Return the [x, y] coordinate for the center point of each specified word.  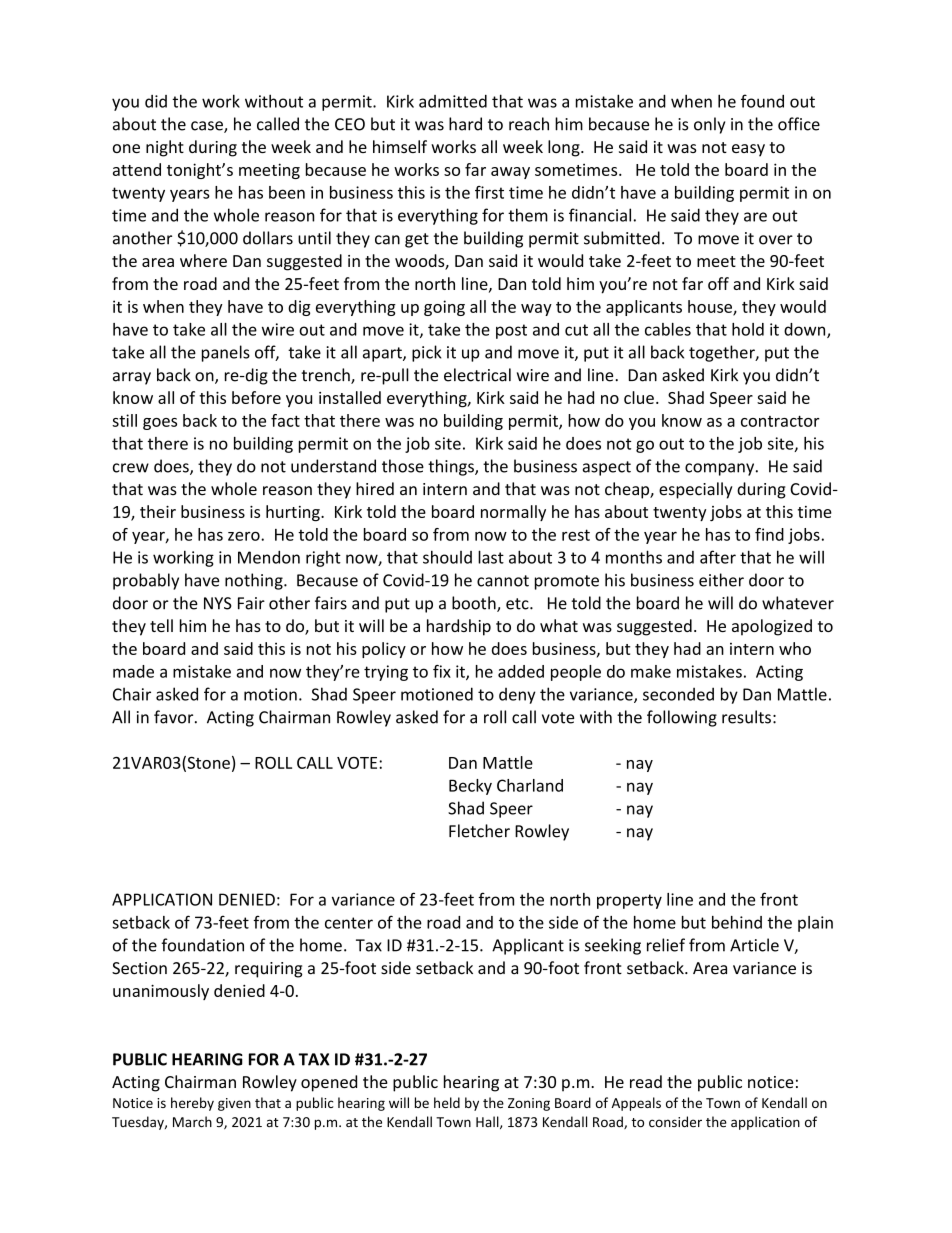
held [447, 1102]
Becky [470, 787]
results [746, 717]
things [452, 467]
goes [160, 424]
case [208, 127]
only [709, 125]
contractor [780, 421]
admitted [453, 101]
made [133, 671]
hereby [192, 1104]
